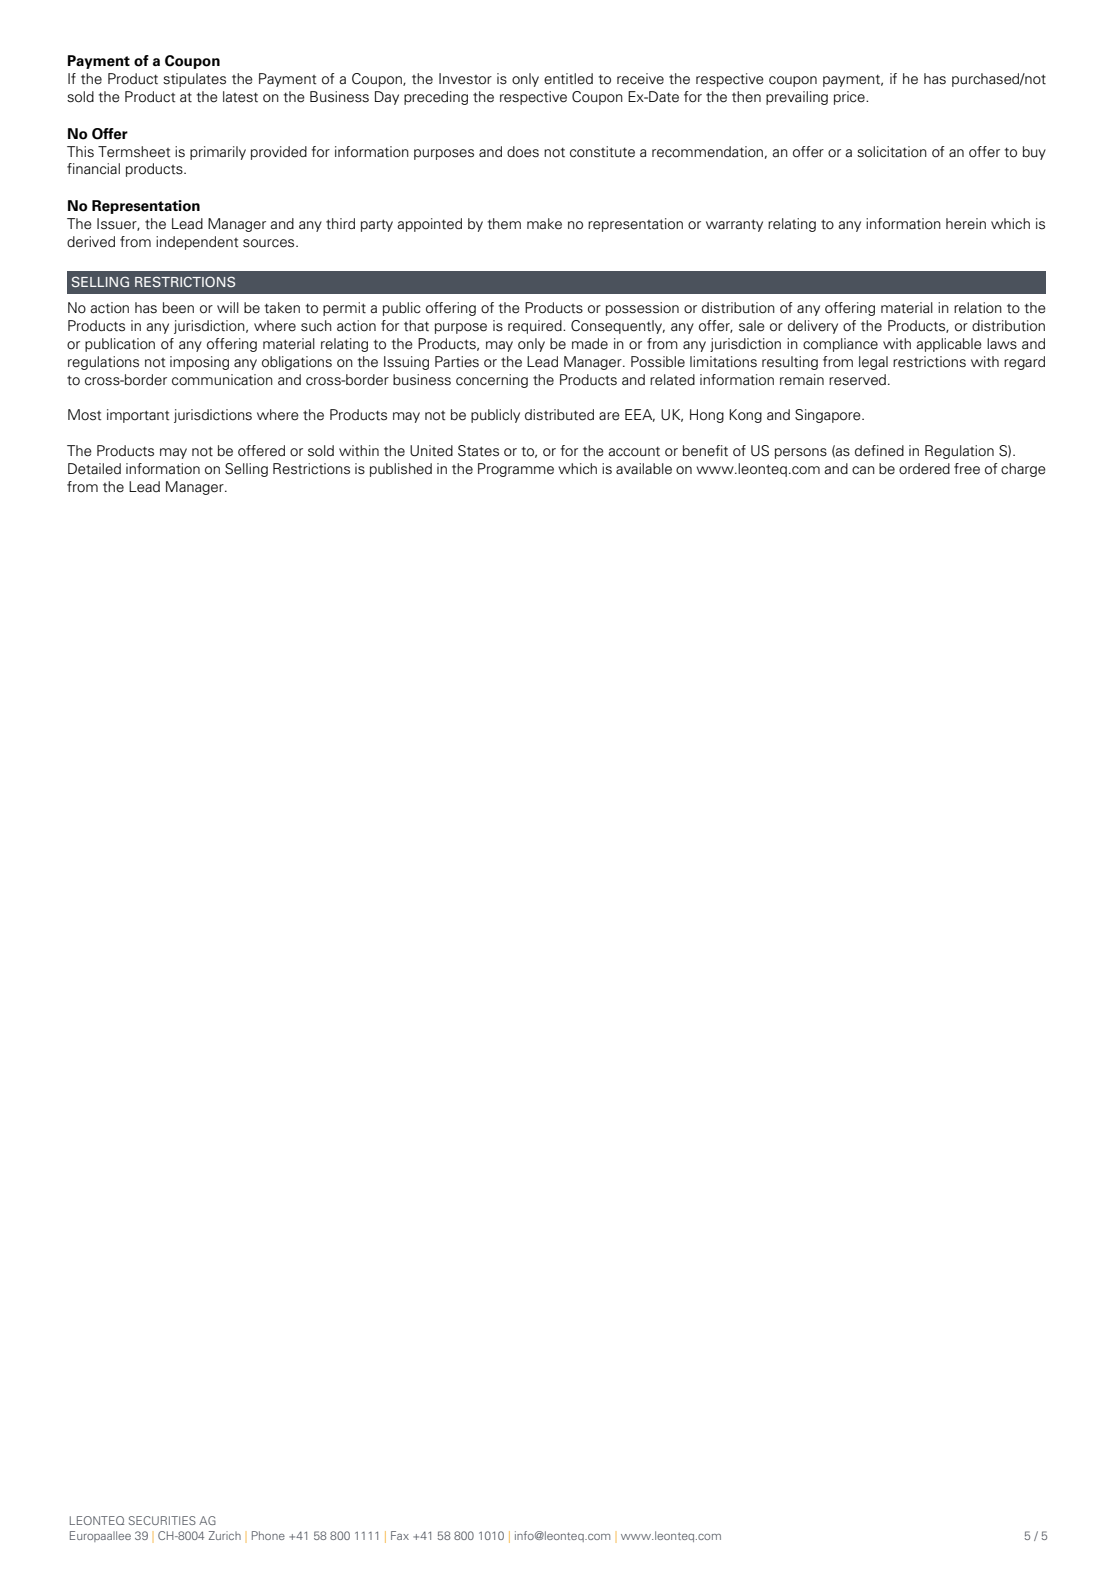 This image has width=1115, height=1575. I want to click on ordered, so click(924, 469).
